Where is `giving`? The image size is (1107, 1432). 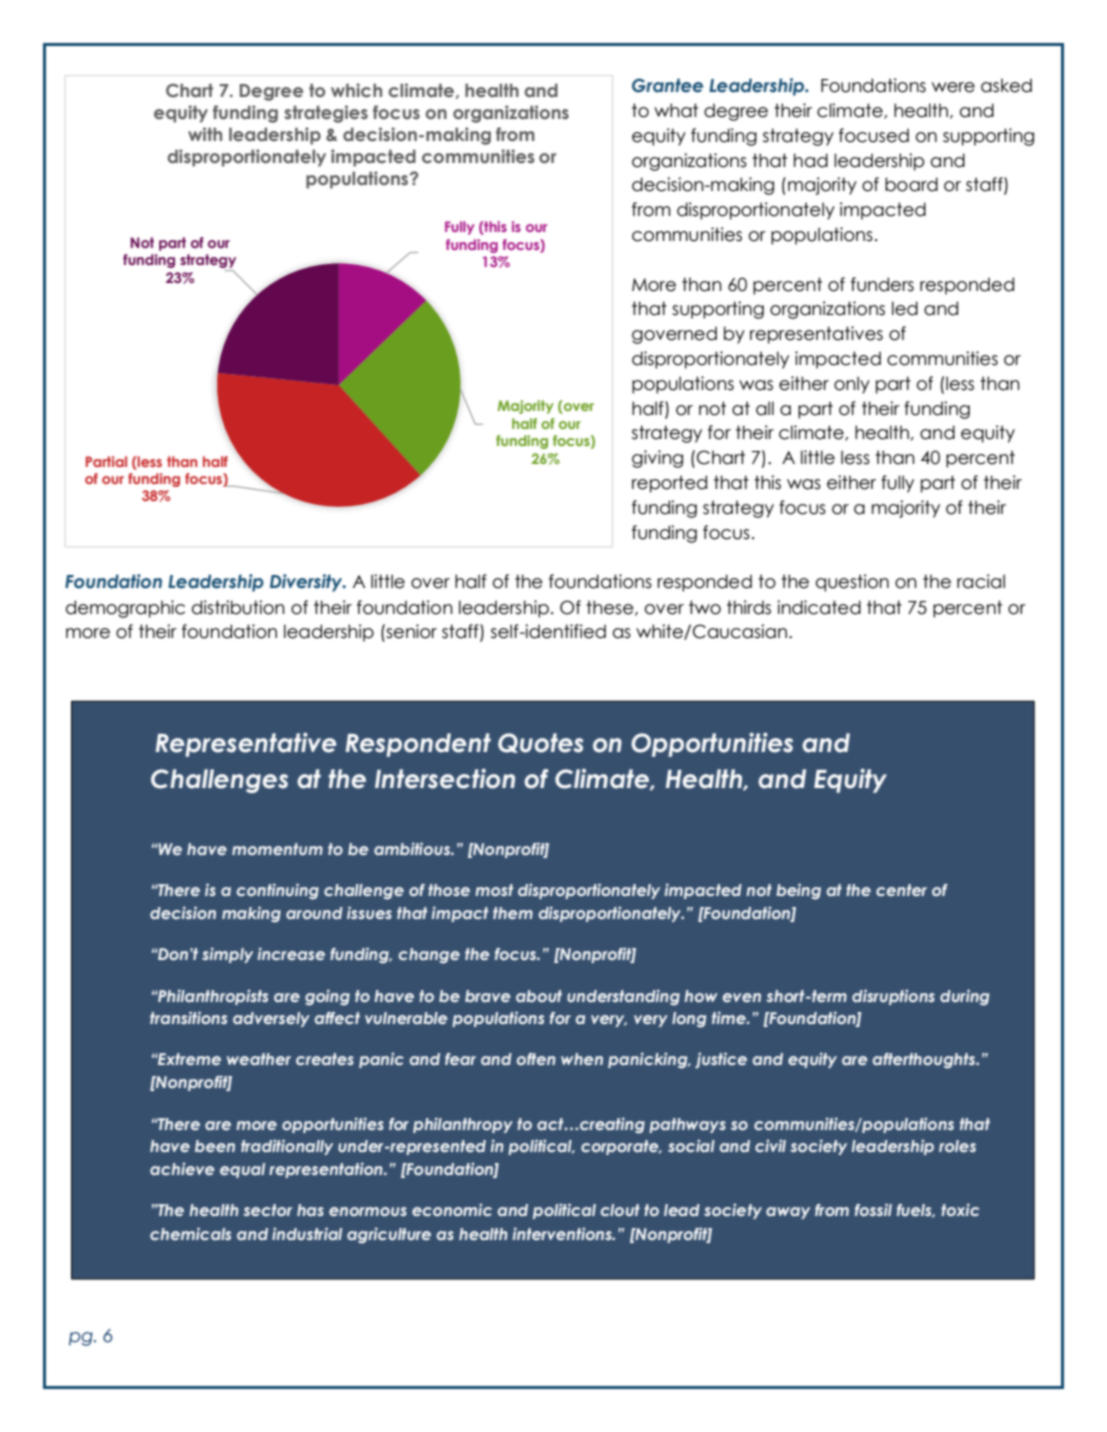
giving is located at coordinates (657, 459).
